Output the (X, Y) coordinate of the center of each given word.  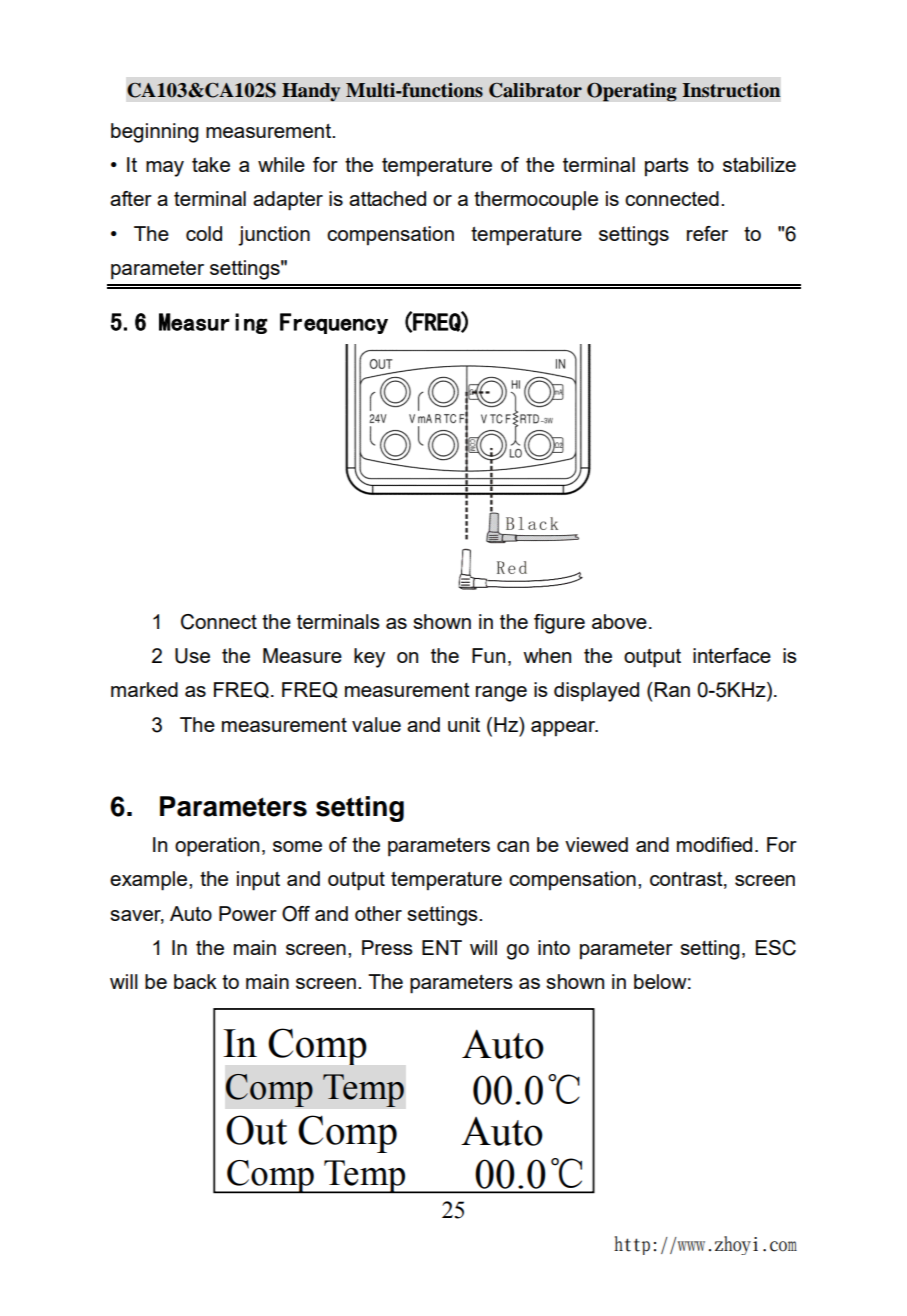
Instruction (731, 90)
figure (559, 624)
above (619, 621)
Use (192, 656)
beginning (154, 133)
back (195, 981)
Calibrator (535, 90)
